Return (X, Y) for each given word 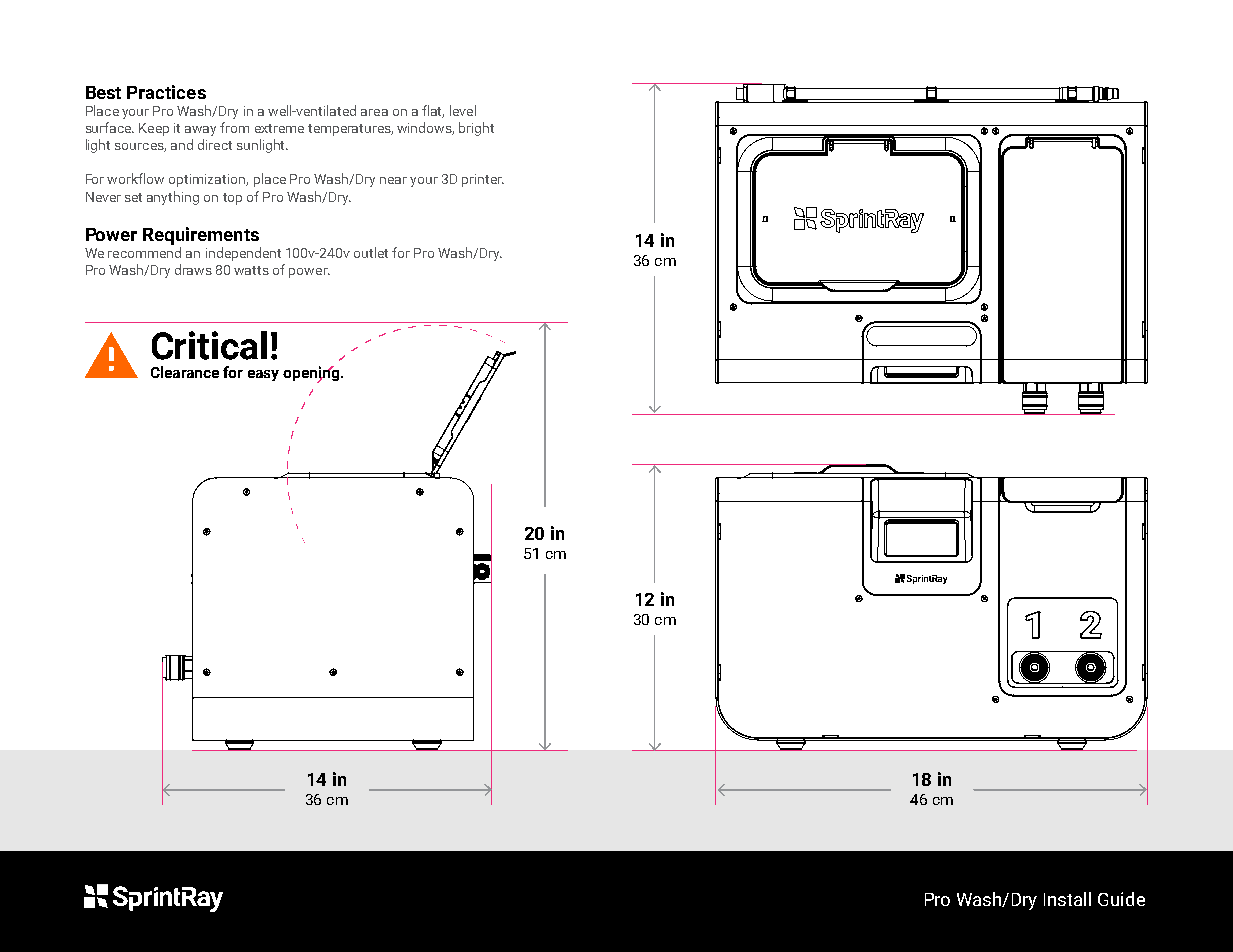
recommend (144, 252)
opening (312, 374)
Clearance (185, 372)
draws (193, 269)
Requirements (201, 236)
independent (243, 254)
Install (1067, 899)
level (463, 110)
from (234, 127)
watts (251, 270)
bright (476, 129)
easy (263, 375)
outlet (371, 252)
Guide (1121, 899)
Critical (209, 345)
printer (483, 180)
